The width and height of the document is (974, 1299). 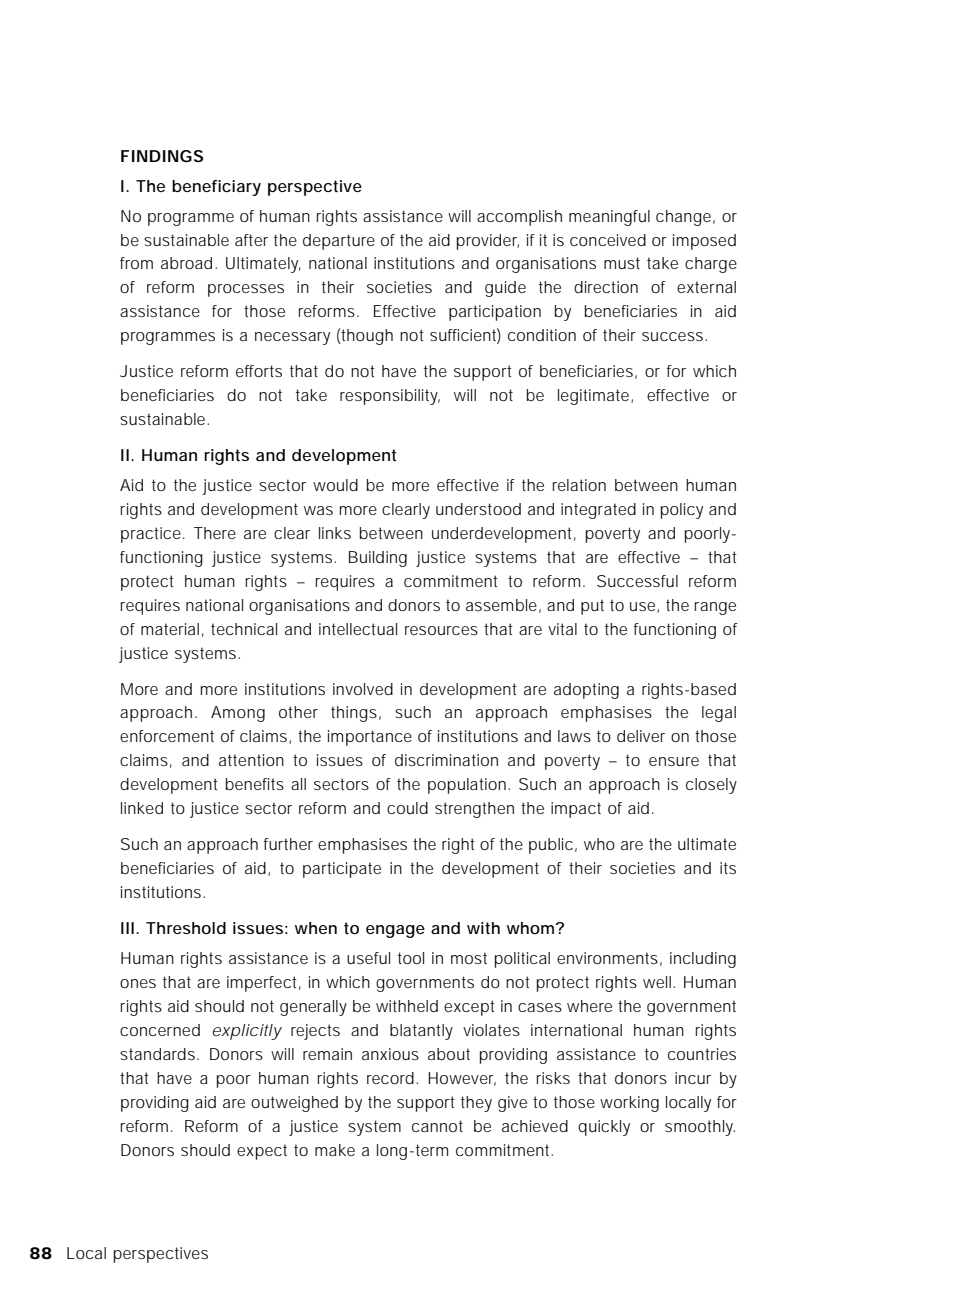 I want to click on responsibility, so click(x=390, y=397).
